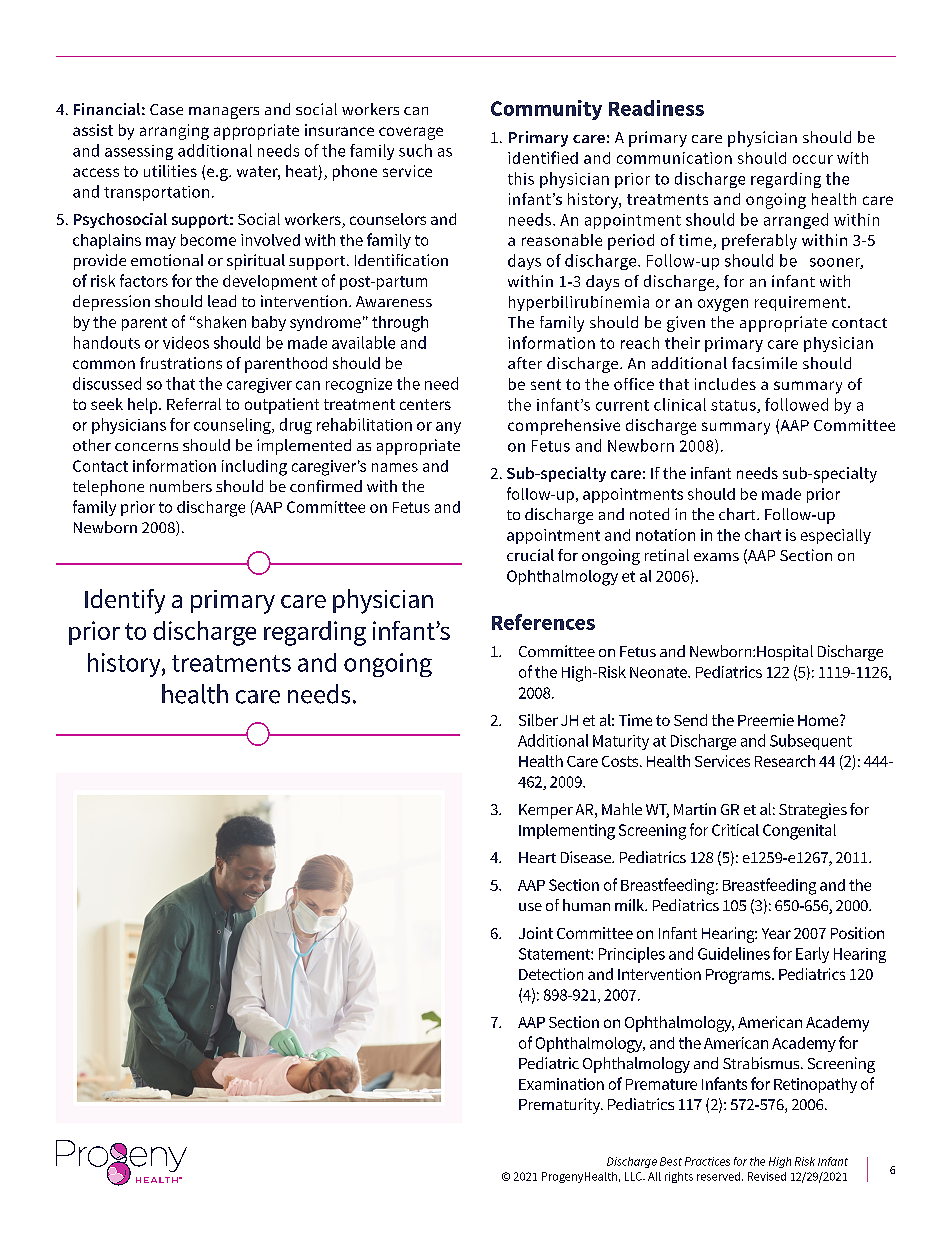 This image has width=952, height=1233. What do you see at coordinates (785, 761) in the image?
I see `Research` at bounding box center [785, 761].
